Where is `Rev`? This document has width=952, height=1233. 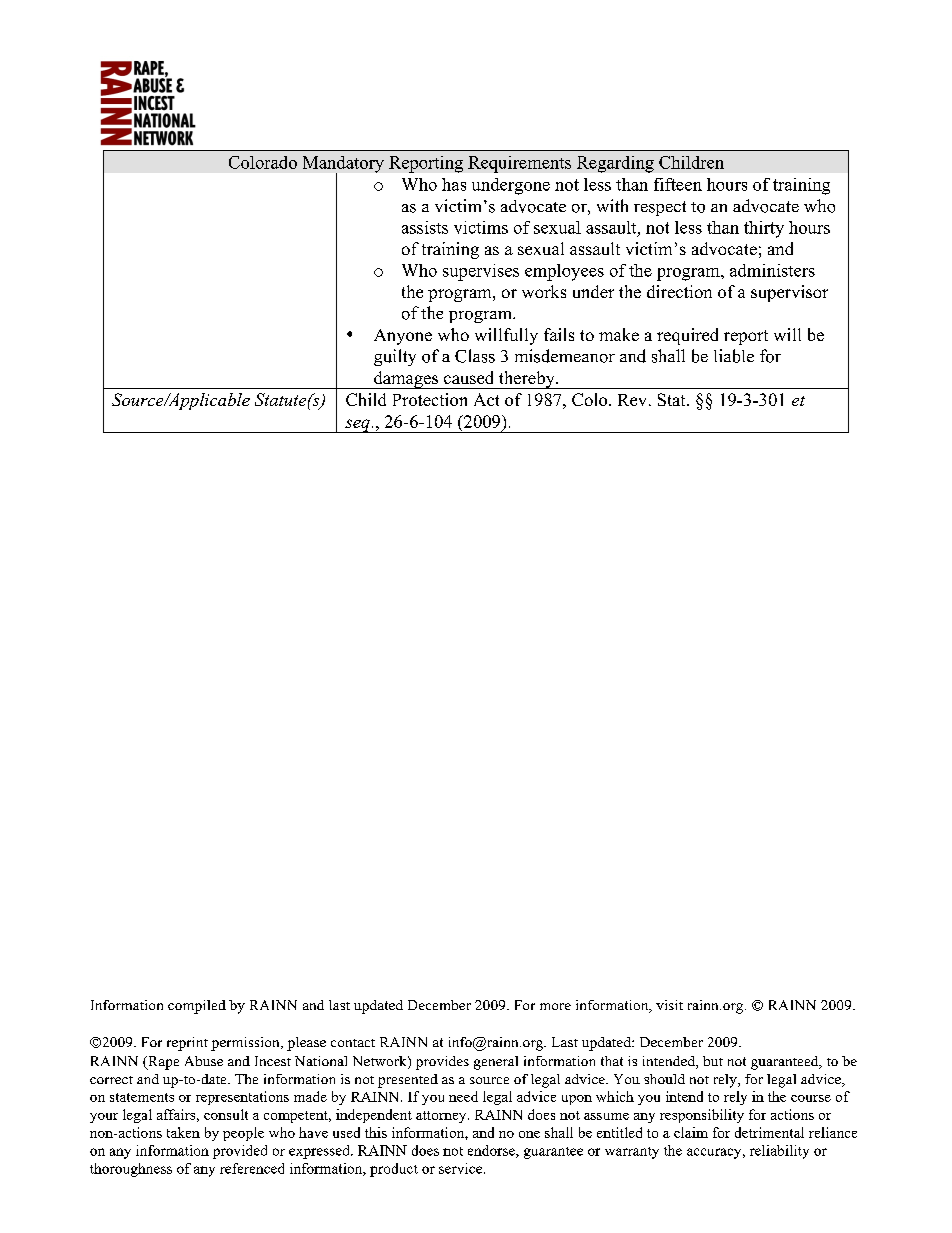 Rev is located at coordinates (632, 400).
